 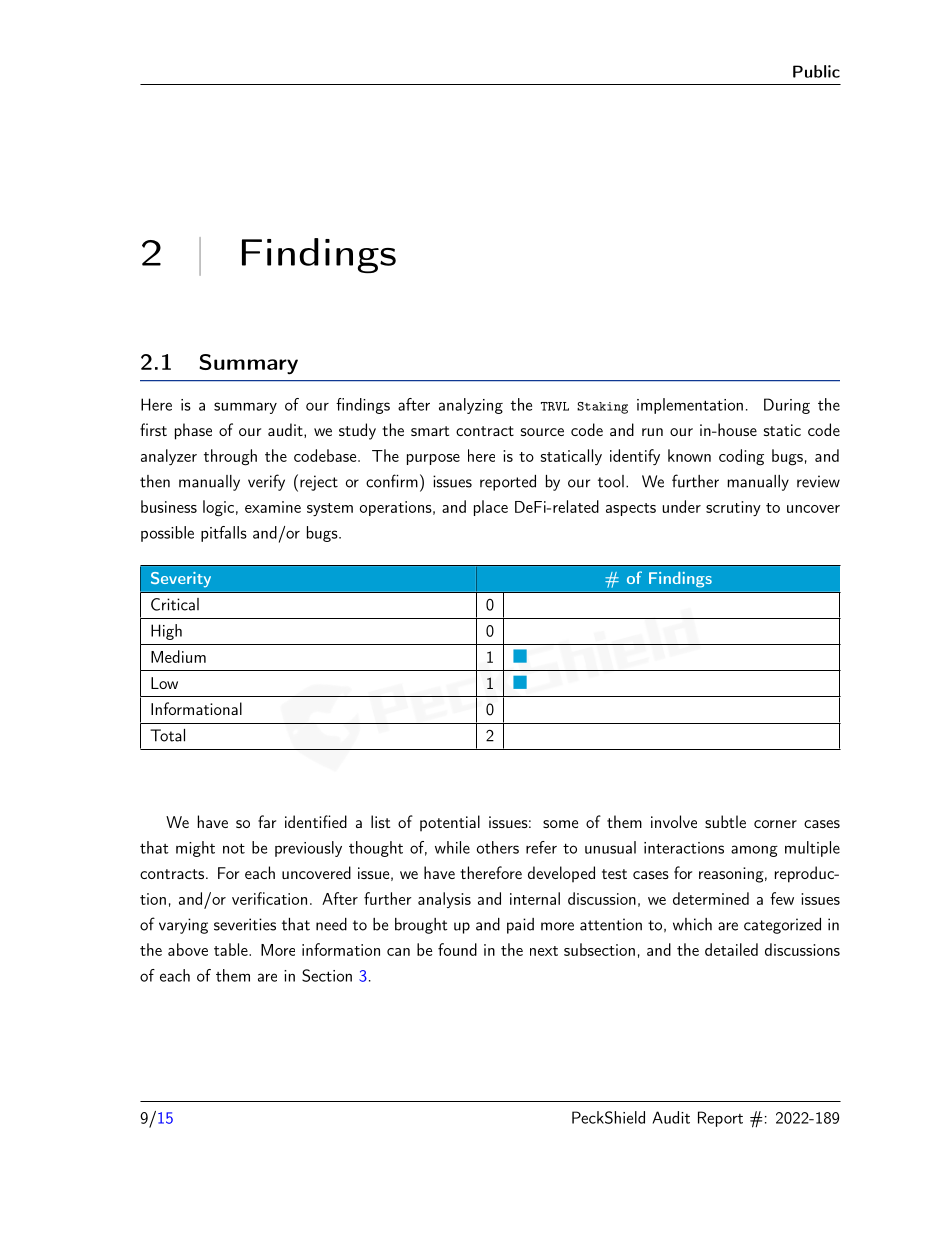 I want to click on potential, so click(x=450, y=823).
